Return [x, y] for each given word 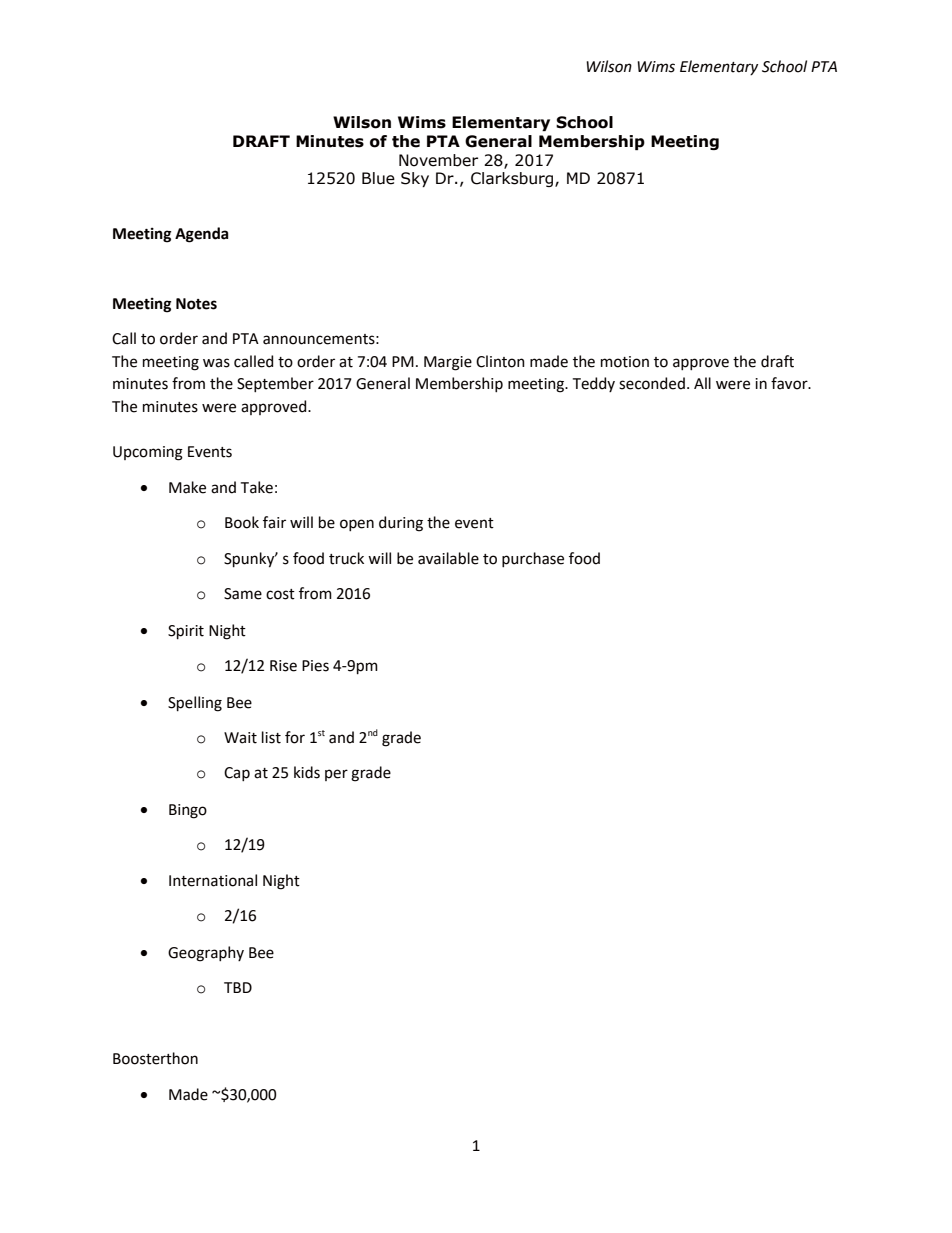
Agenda [202, 235]
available [448, 558]
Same [243, 594]
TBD [238, 987]
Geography [206, 954]
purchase [533, 559]
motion [625, 362]
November [438, 160]
